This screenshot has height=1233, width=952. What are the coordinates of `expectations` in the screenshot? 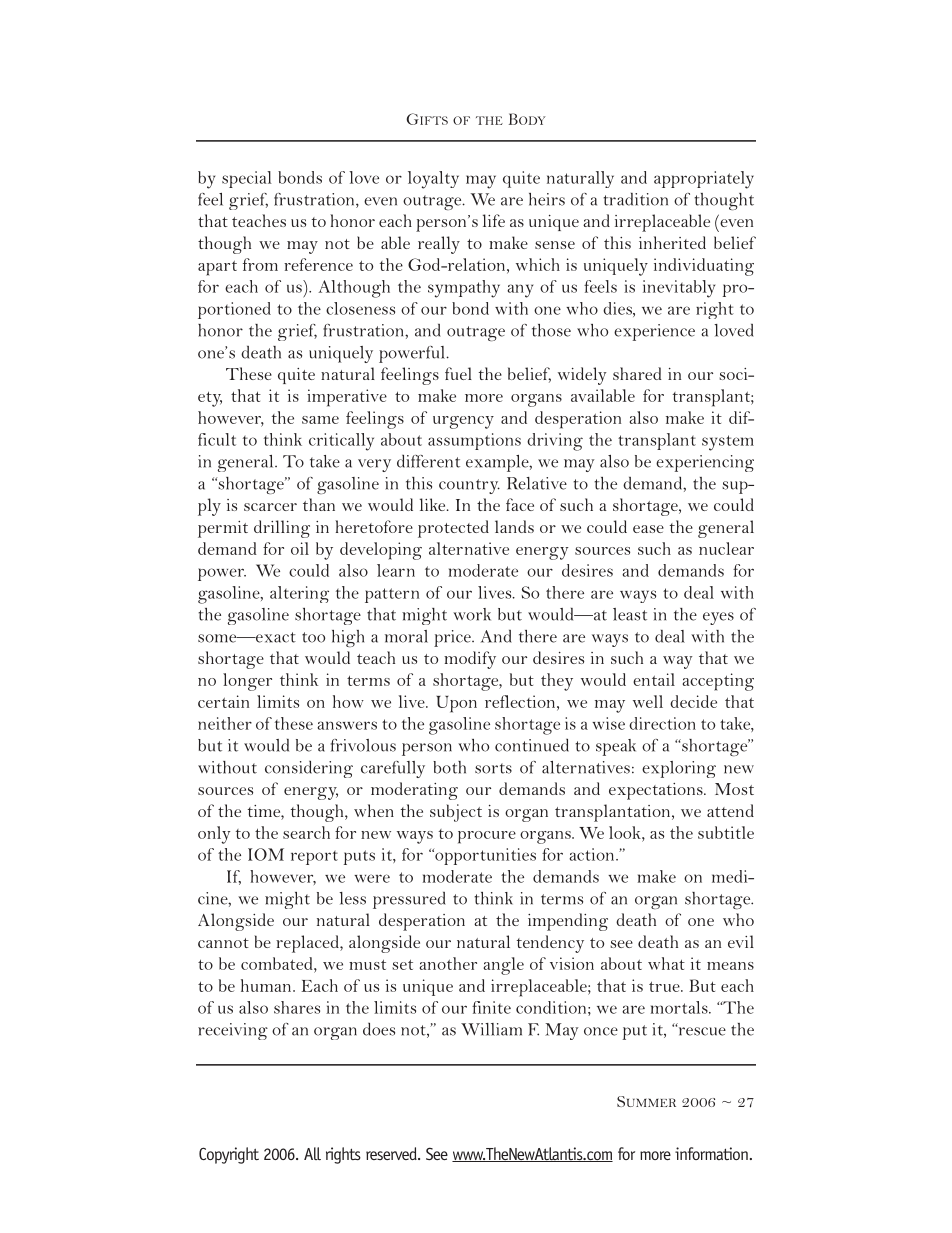 It's located at (657, 791).
